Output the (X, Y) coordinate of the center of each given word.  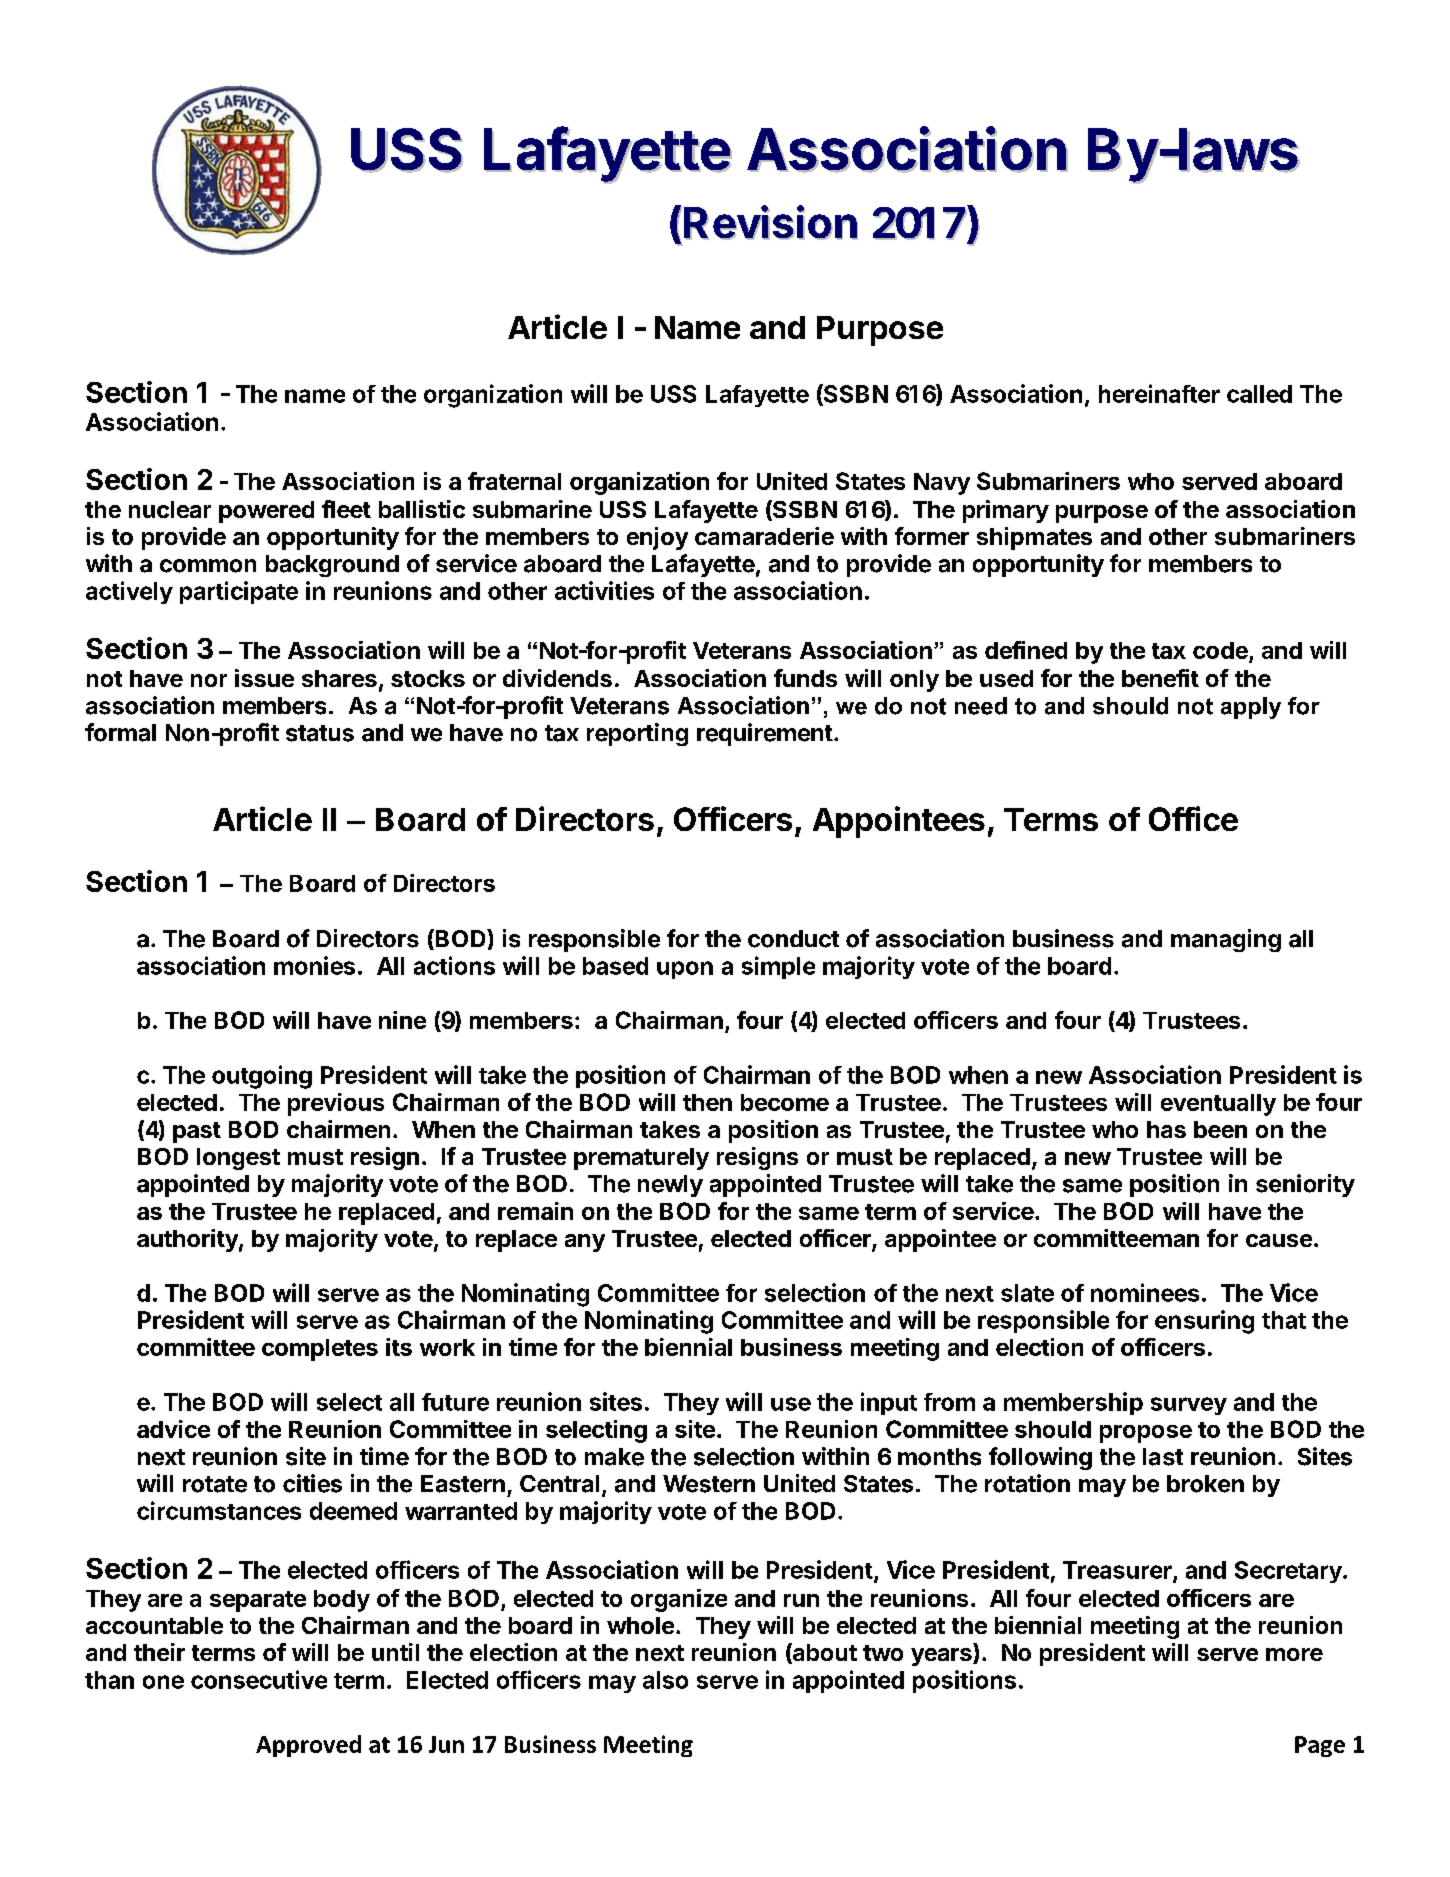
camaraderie (764, 536)
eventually (1218, 1105)
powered (266, 512)
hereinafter (1159, 393)
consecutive (259, 1679)
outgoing (262, 1077)
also (665, 1680)
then (707, 1102)
